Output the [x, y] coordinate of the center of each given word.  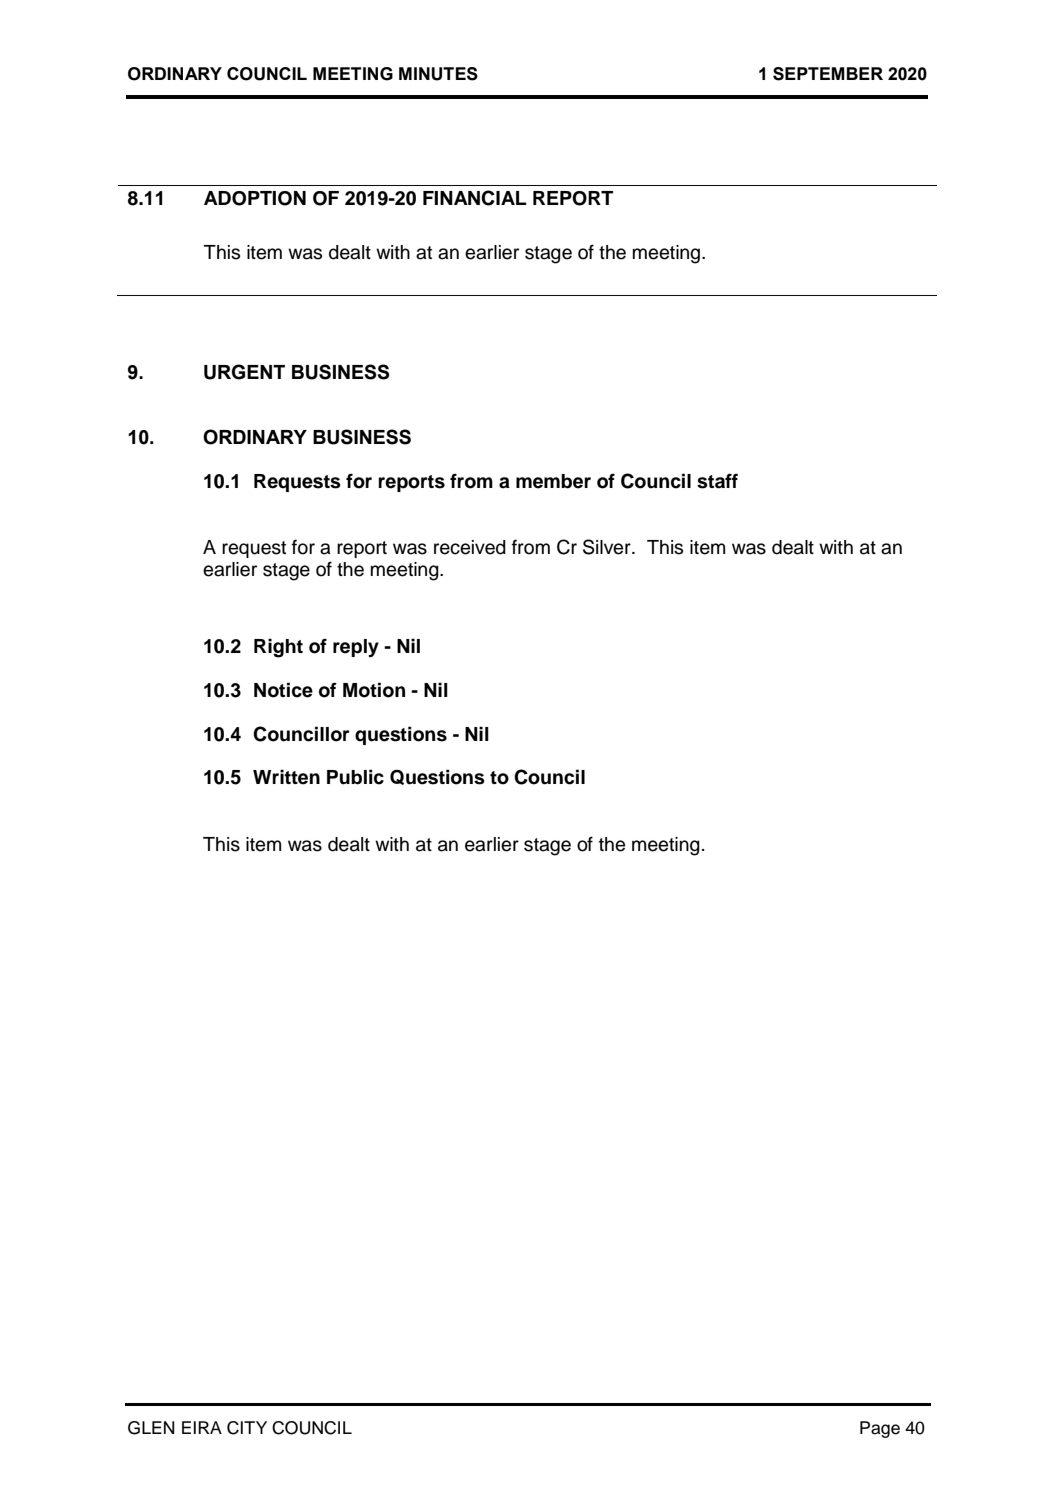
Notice [283, 690]
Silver [608, 547]
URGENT [244, 372]
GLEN [151, 1428]
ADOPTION [255, 198]
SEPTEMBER [828, 74]
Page [880, 1429]
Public [355, 777]
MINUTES [438, 74]
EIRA [202, 1427]
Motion [374, 690]
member [553, 481]
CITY [247, 1428]
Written [286, 777]
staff [717, 481]
